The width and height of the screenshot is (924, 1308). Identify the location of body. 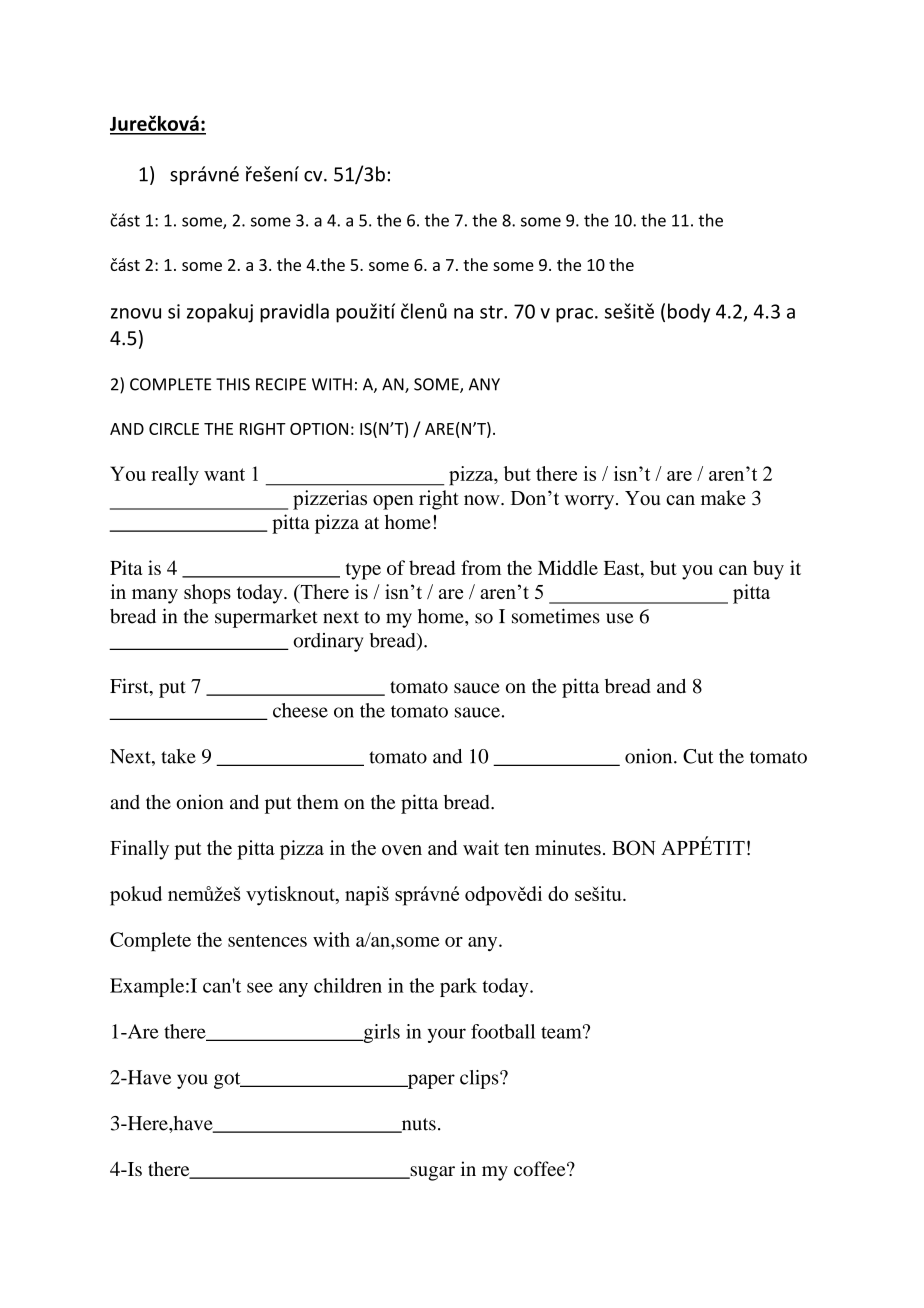
(689, 313).
